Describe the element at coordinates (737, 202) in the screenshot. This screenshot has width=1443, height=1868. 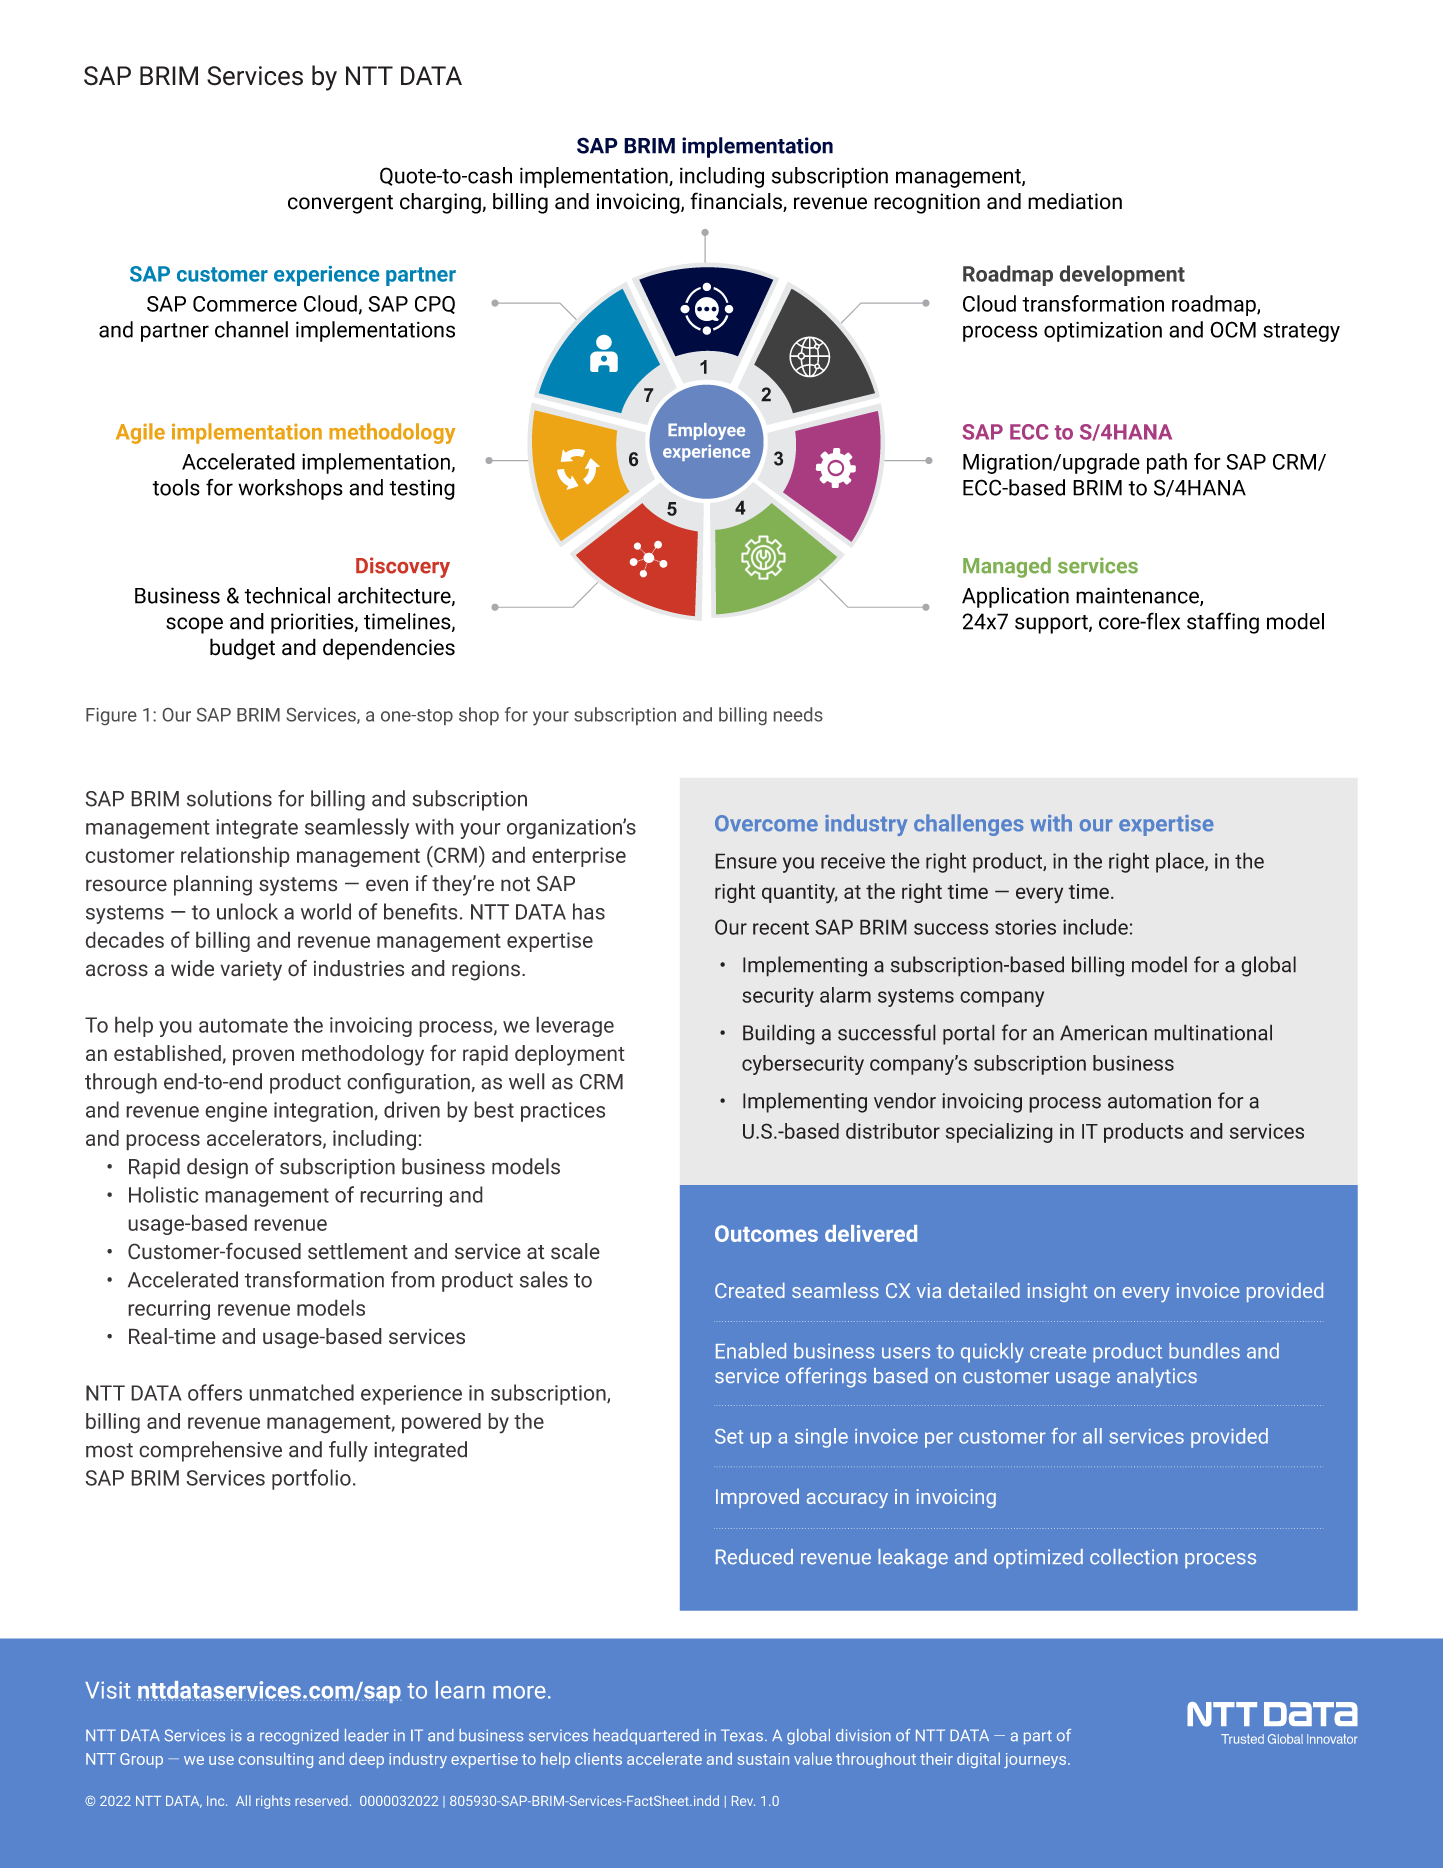
I see `financials` at that location.
